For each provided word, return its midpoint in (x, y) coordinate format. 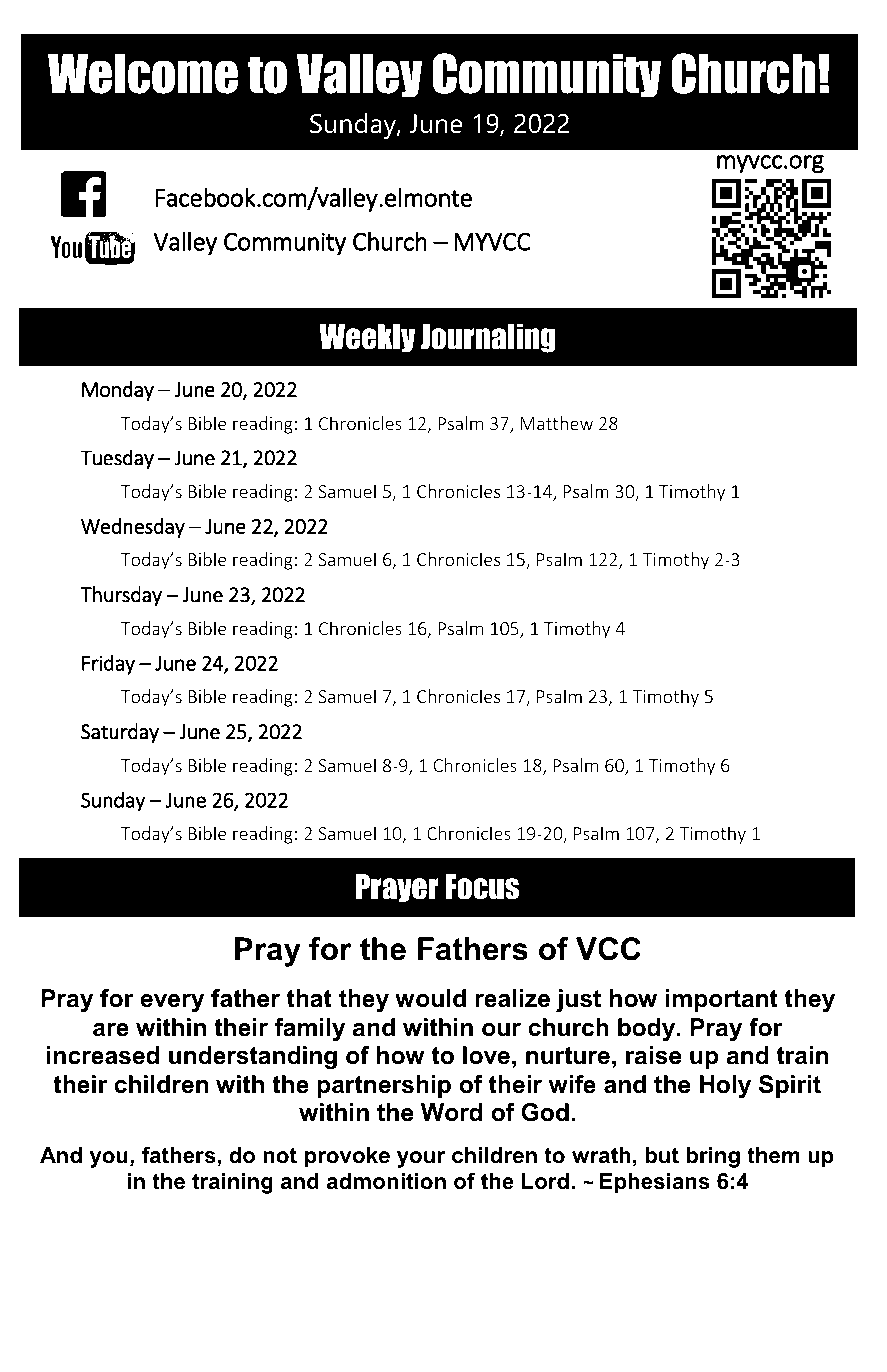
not (280, 1155)
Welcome (143, 74)
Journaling (488, 338)
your (421, 1159)
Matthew (557, 423)
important (722, 1000)
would (430, 998)
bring (713, 1157)
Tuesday (117, 459)
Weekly (367, 338)
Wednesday (133, 528)
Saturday (120, 733)
